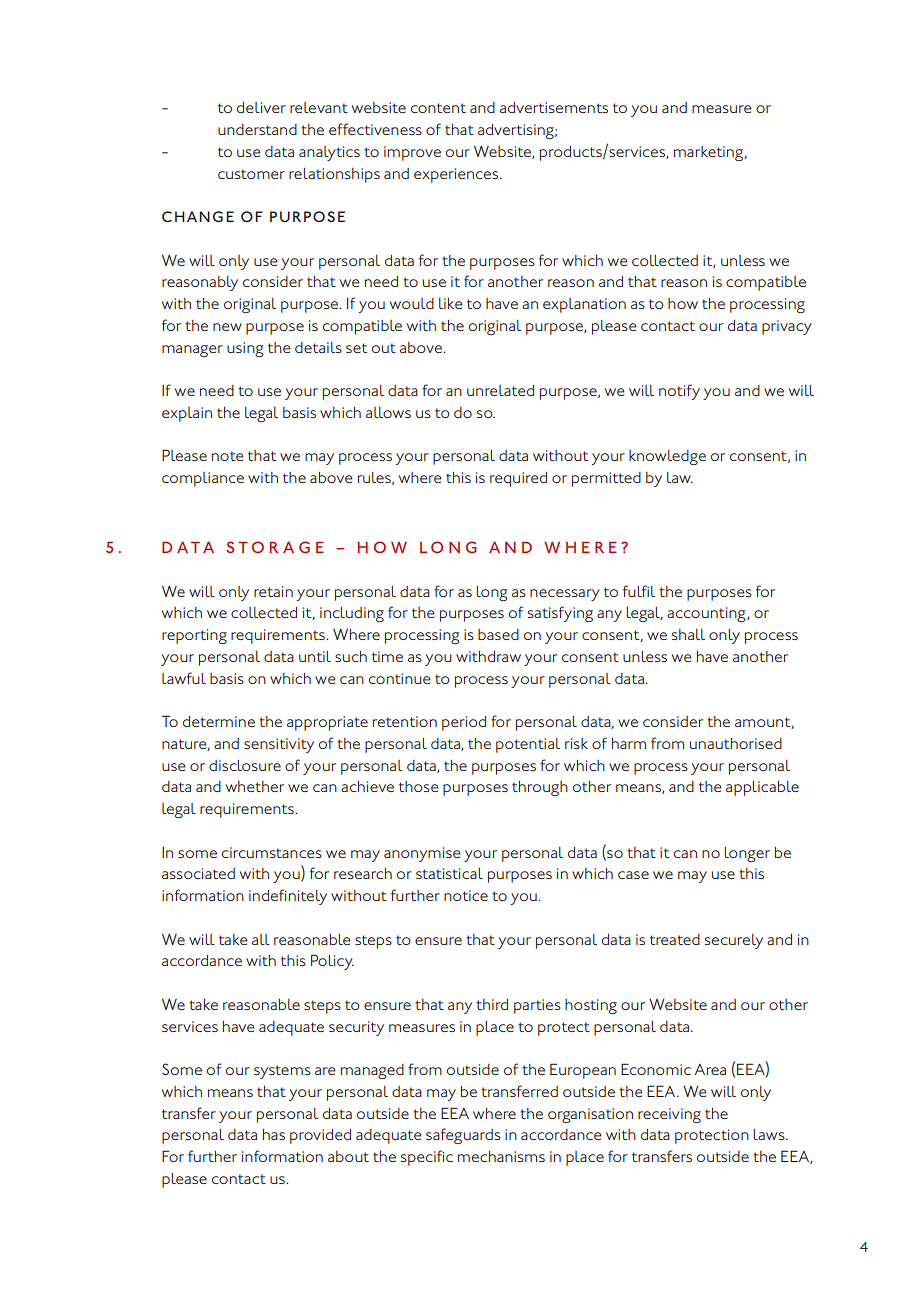 This document has height=1308, width=924. What do you see at coordinates (257, 129) in the document?
I see `understand` at bounding box center [257, 129].
